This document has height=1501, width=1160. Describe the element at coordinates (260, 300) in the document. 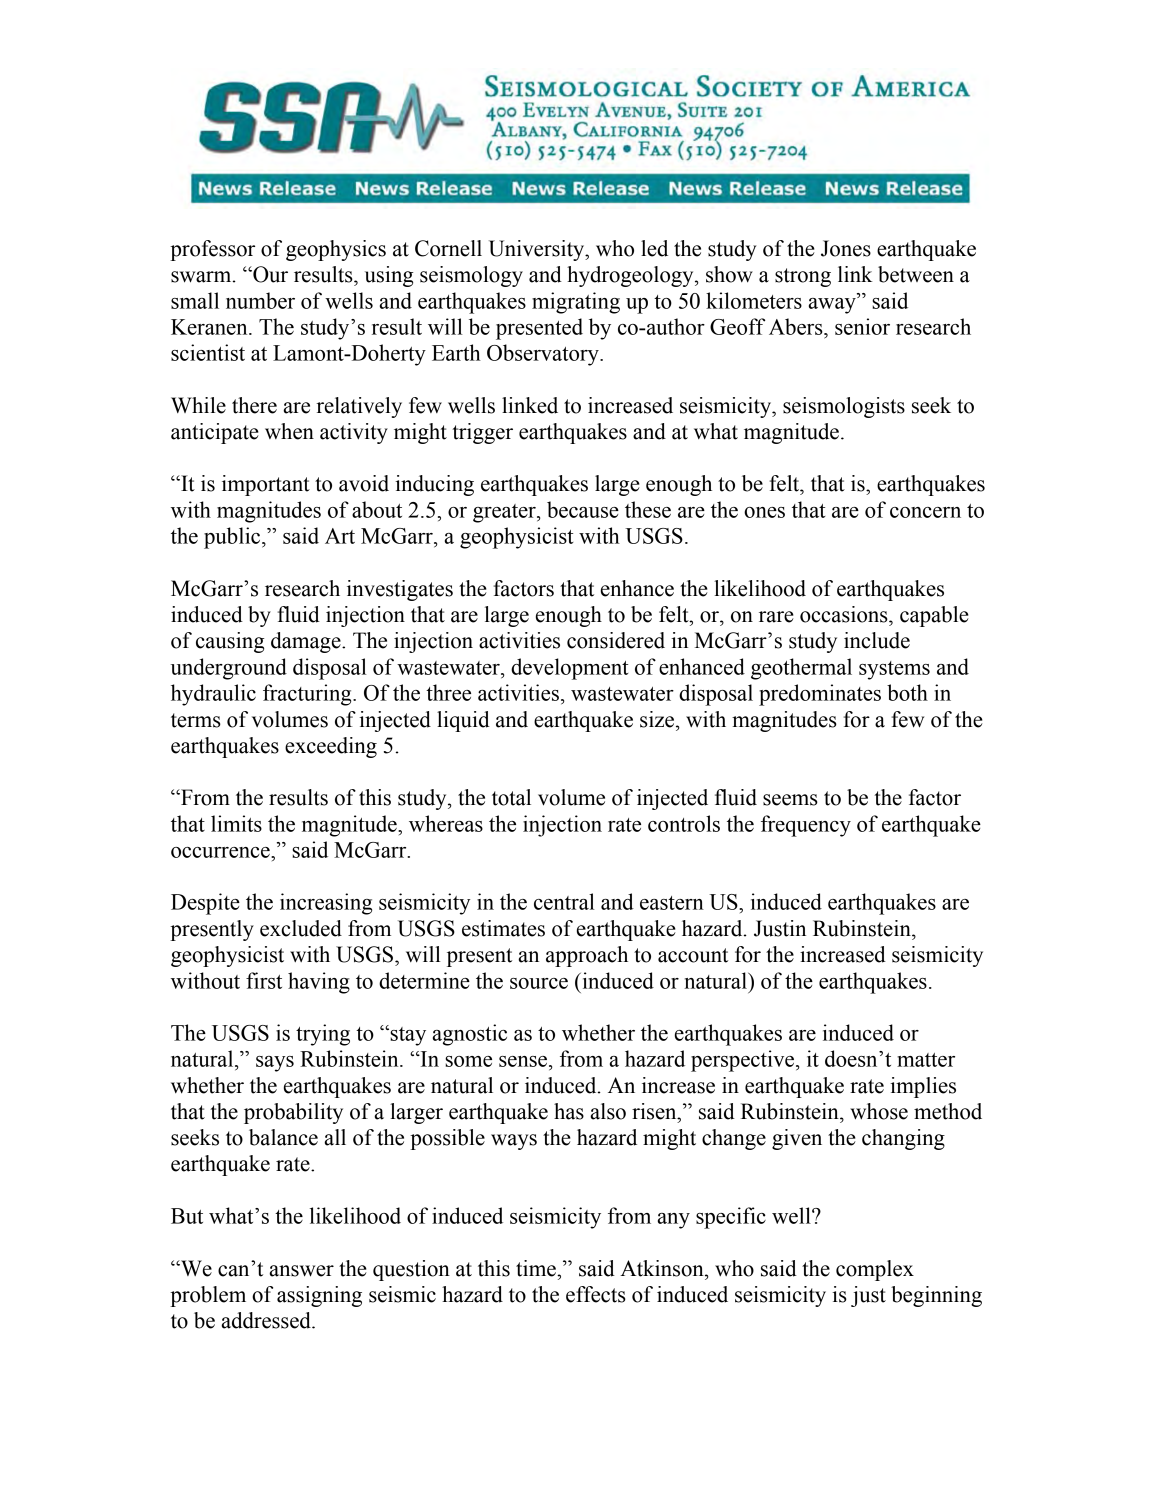

I see `number` at that location.
